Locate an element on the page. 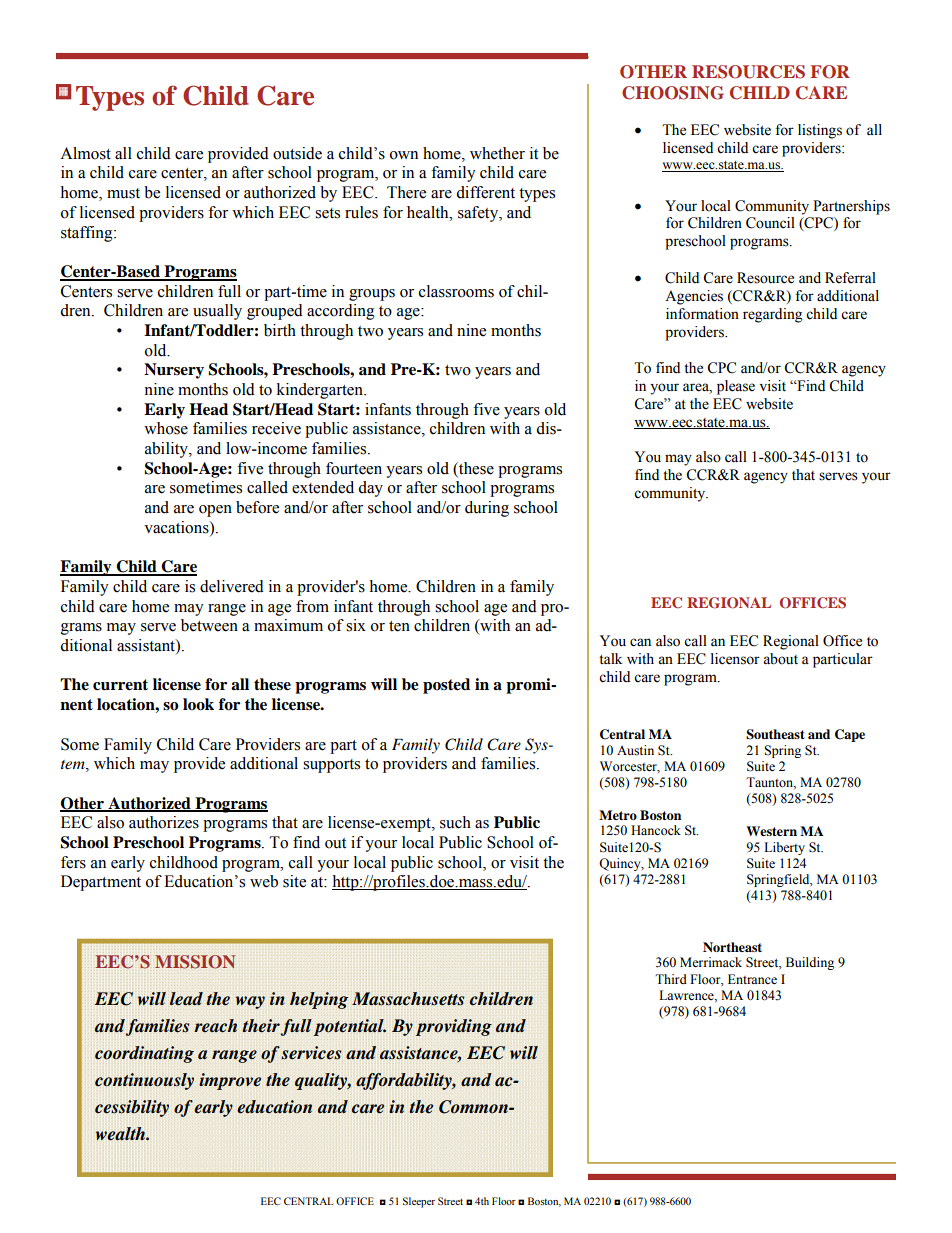 This document has width=952, height=1233. Entrance is located at coordinates (752, 979).
